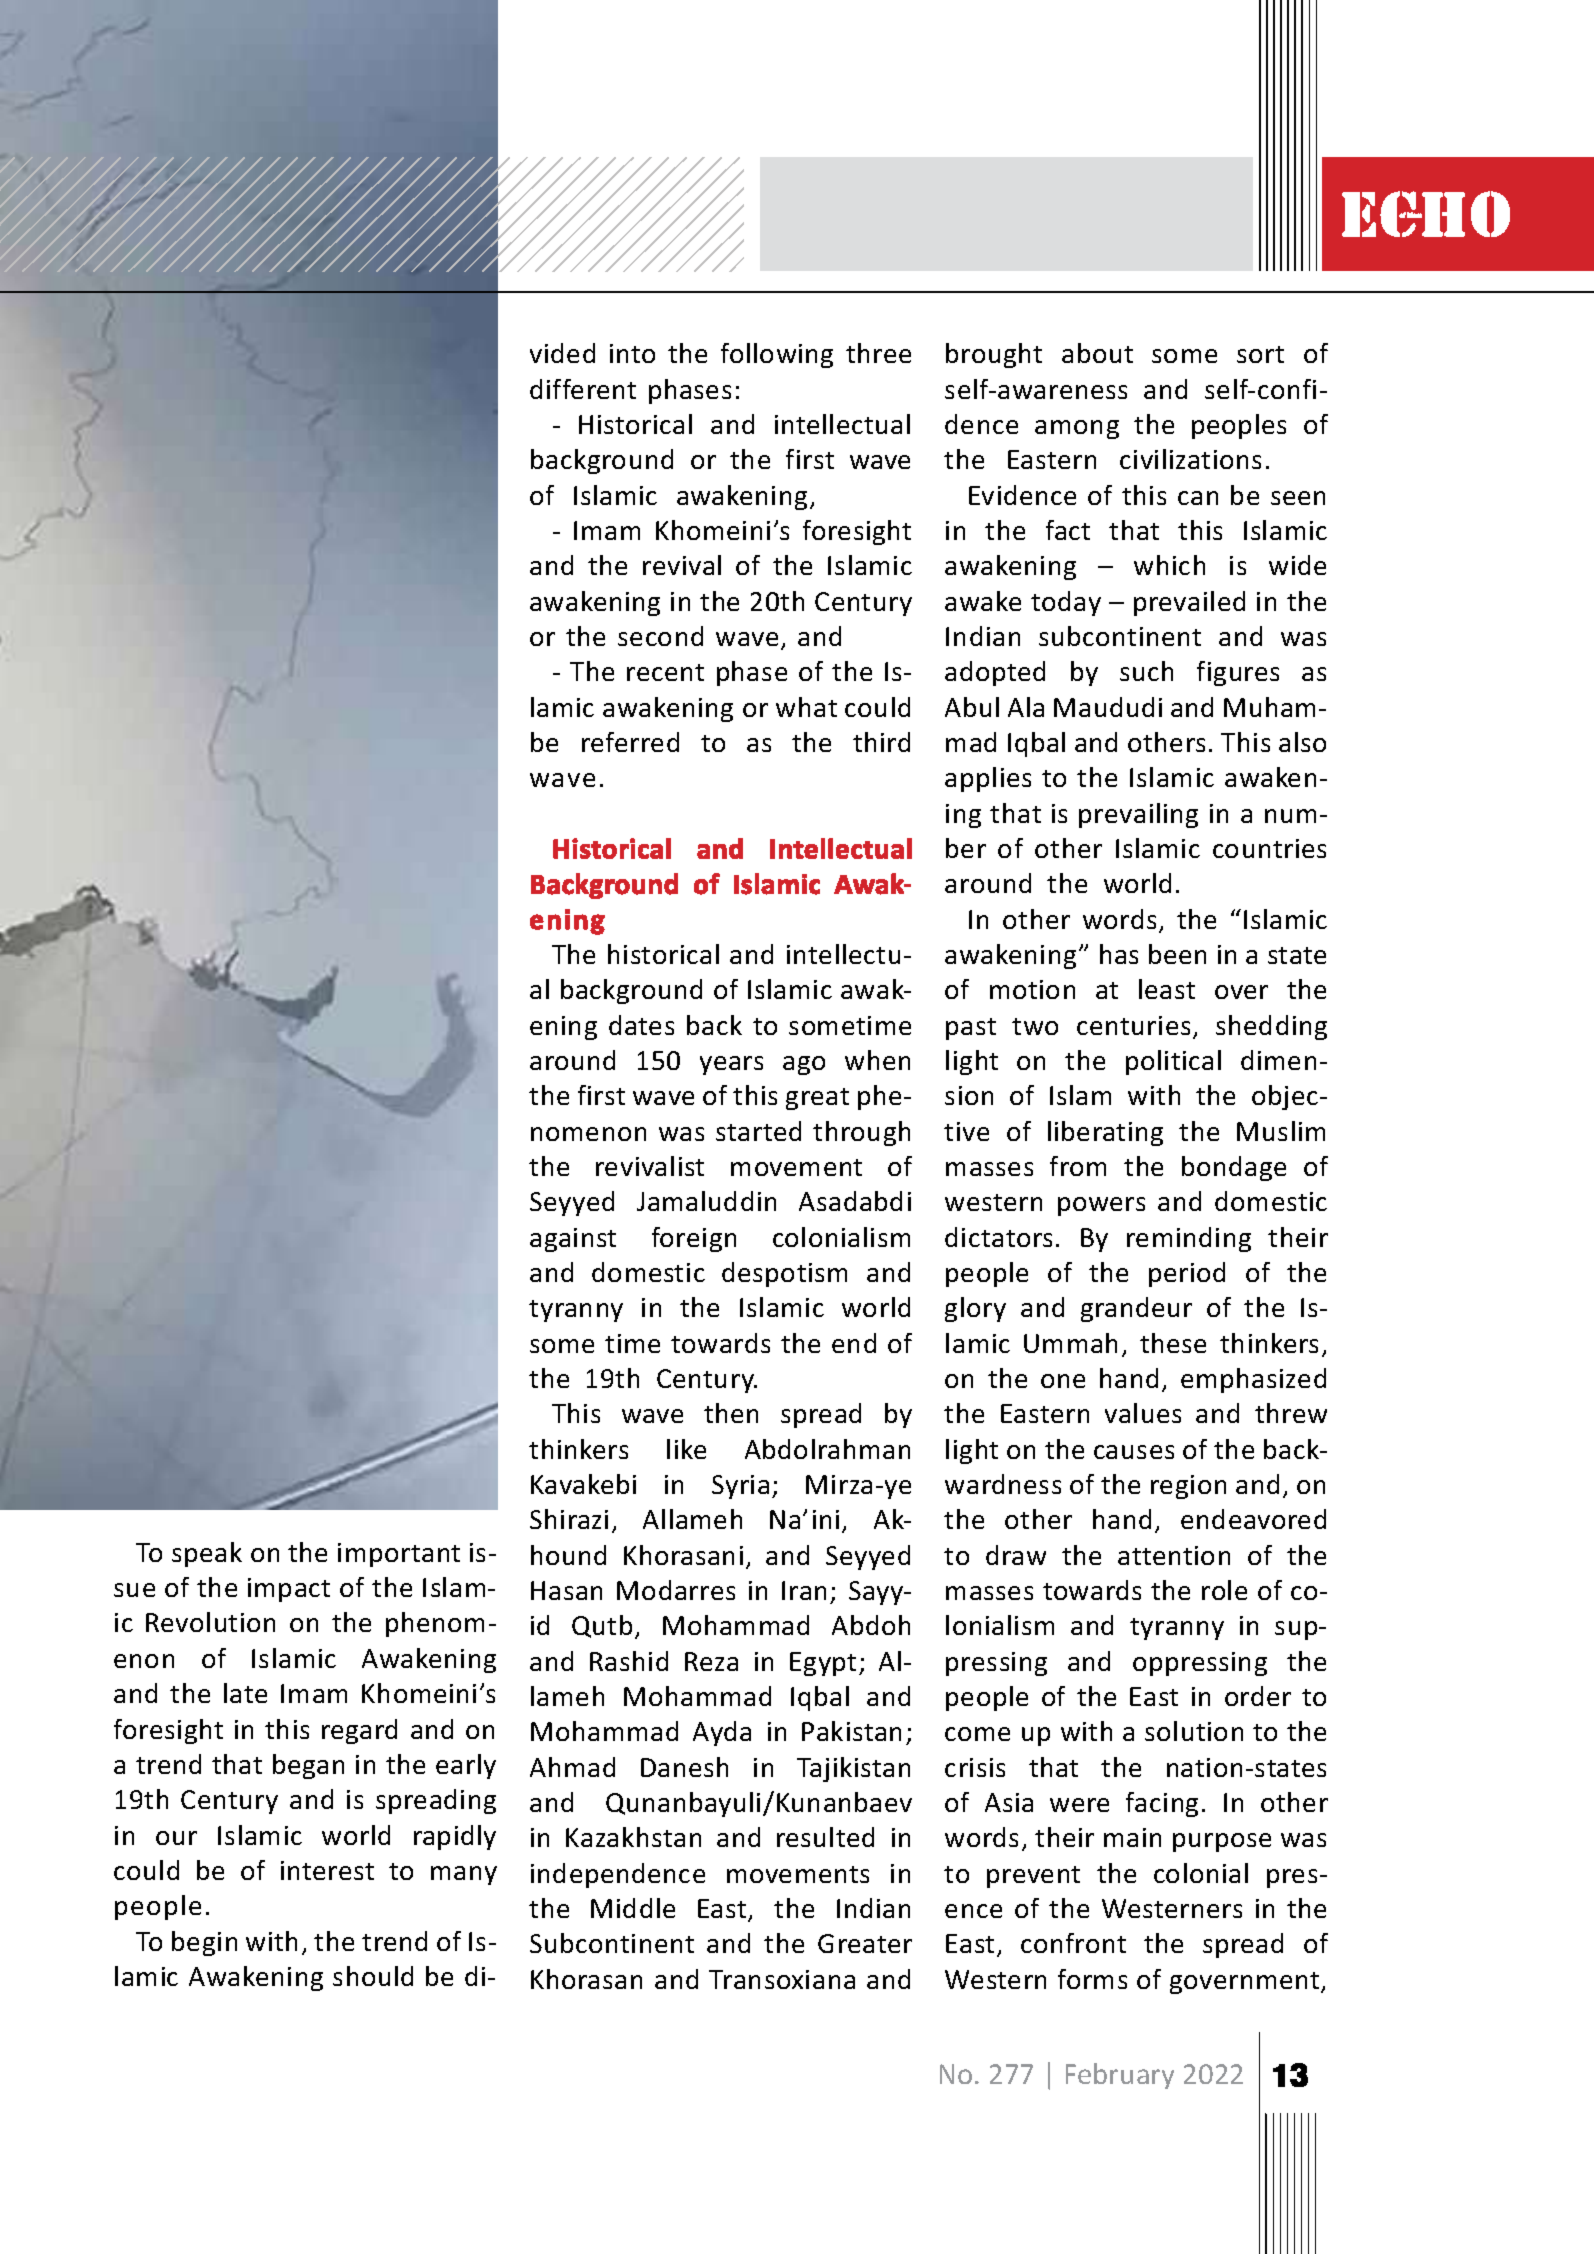 This screenshot has height=2254, width=1594. What do you see at coordinates (633, 1908) in the screenshot?
I see `Middle` at bounding box center [633, 1908].
